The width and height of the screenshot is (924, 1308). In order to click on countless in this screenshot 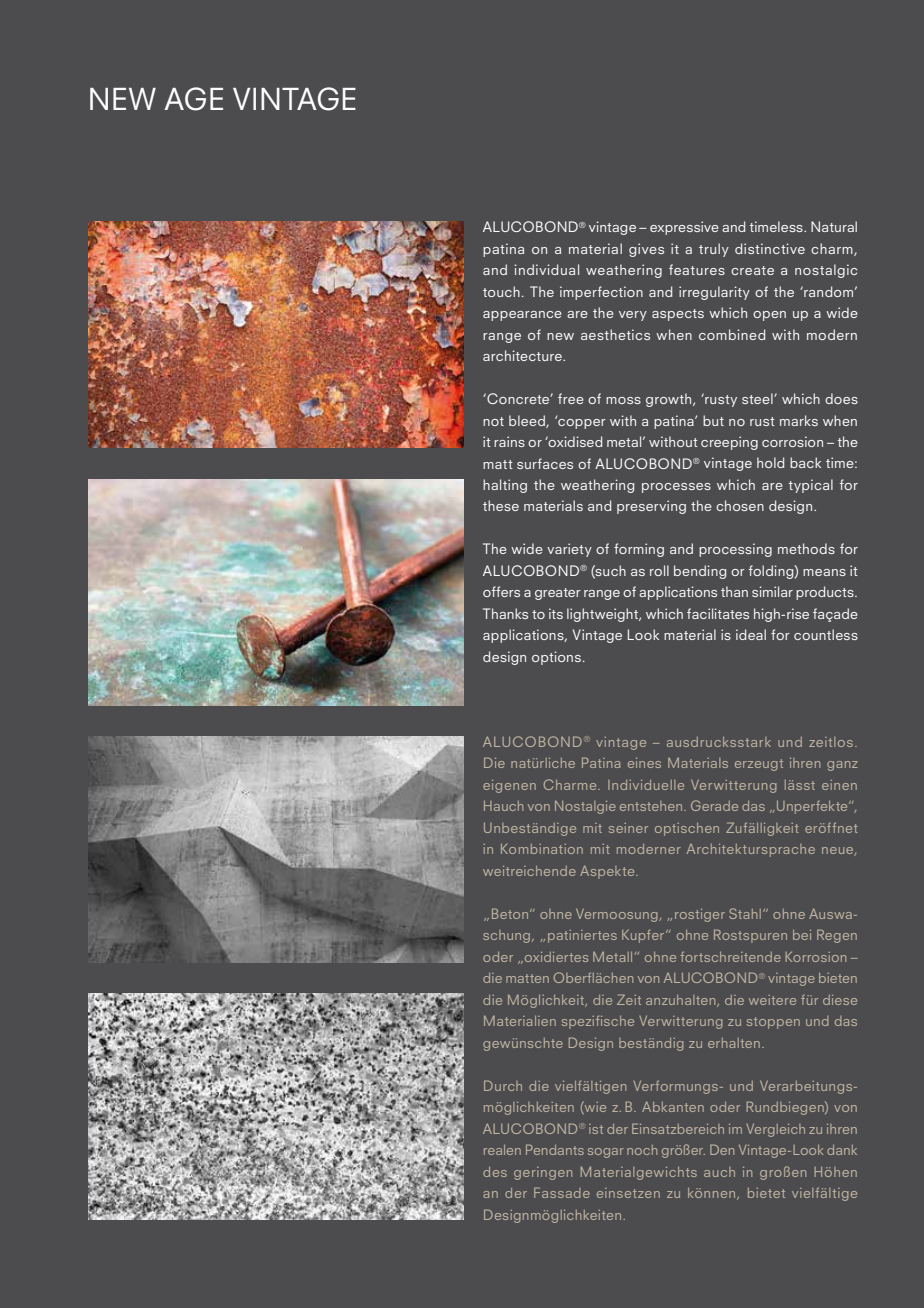, I will do `click(826, 634)`.
